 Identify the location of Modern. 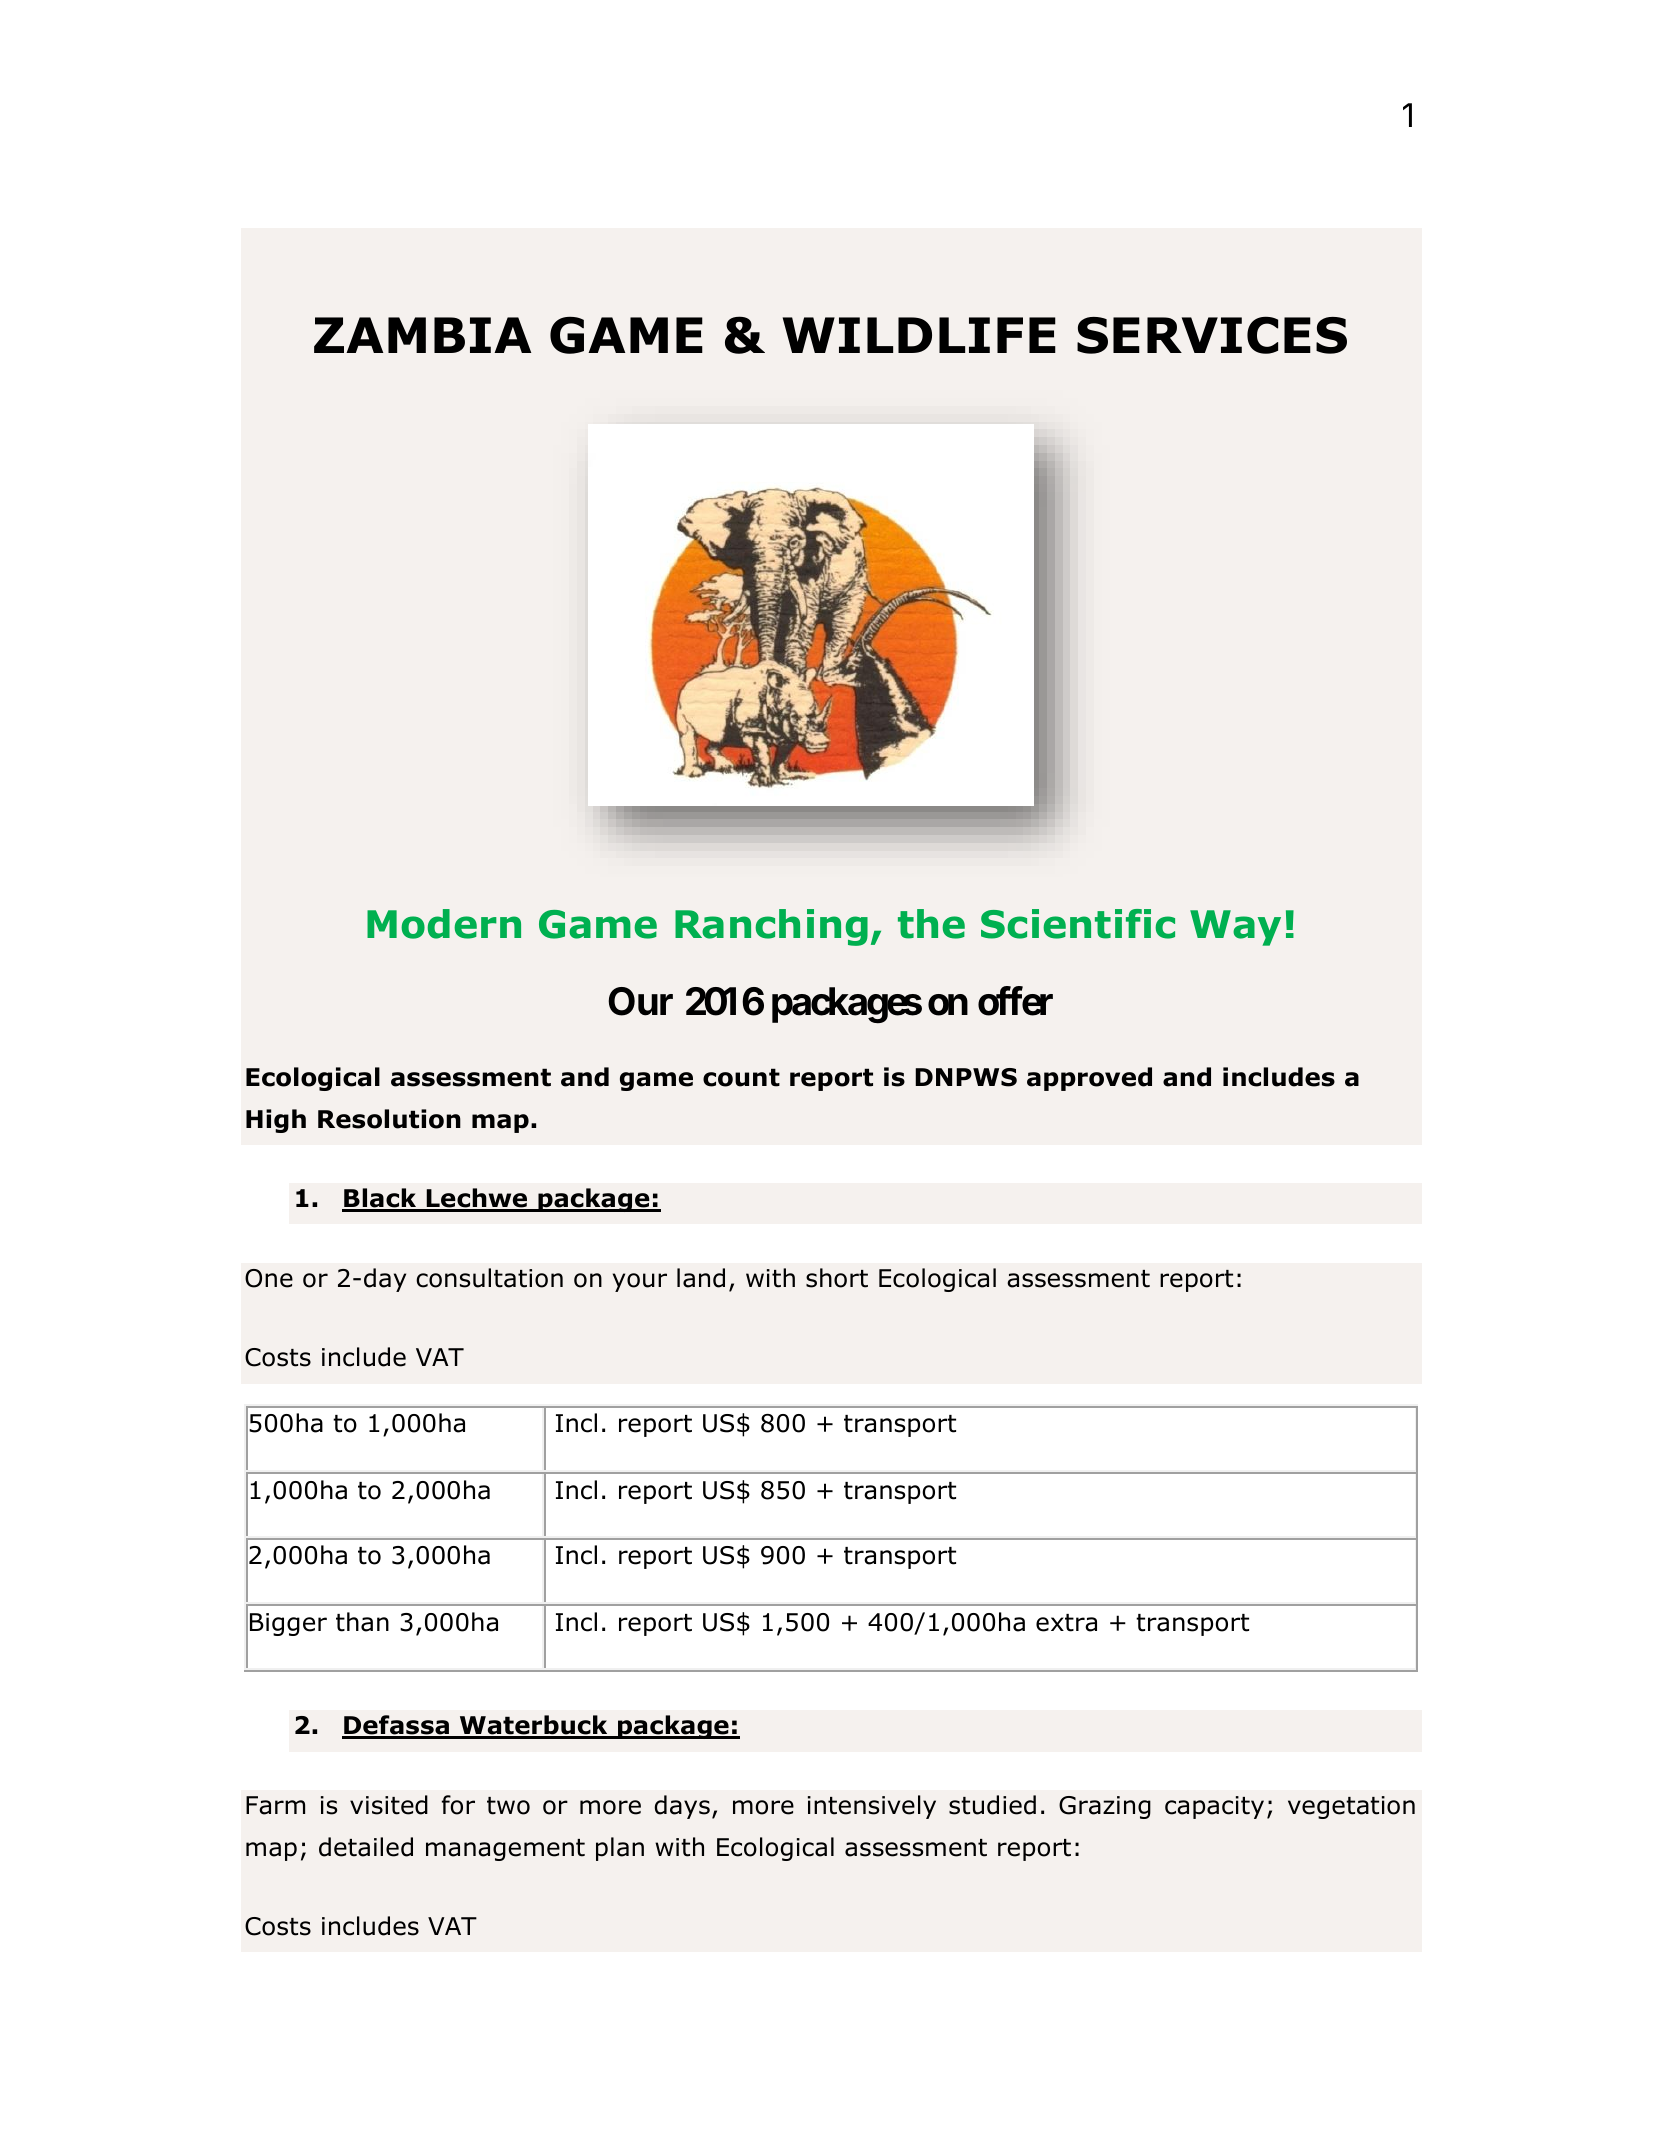
(444, 924).
